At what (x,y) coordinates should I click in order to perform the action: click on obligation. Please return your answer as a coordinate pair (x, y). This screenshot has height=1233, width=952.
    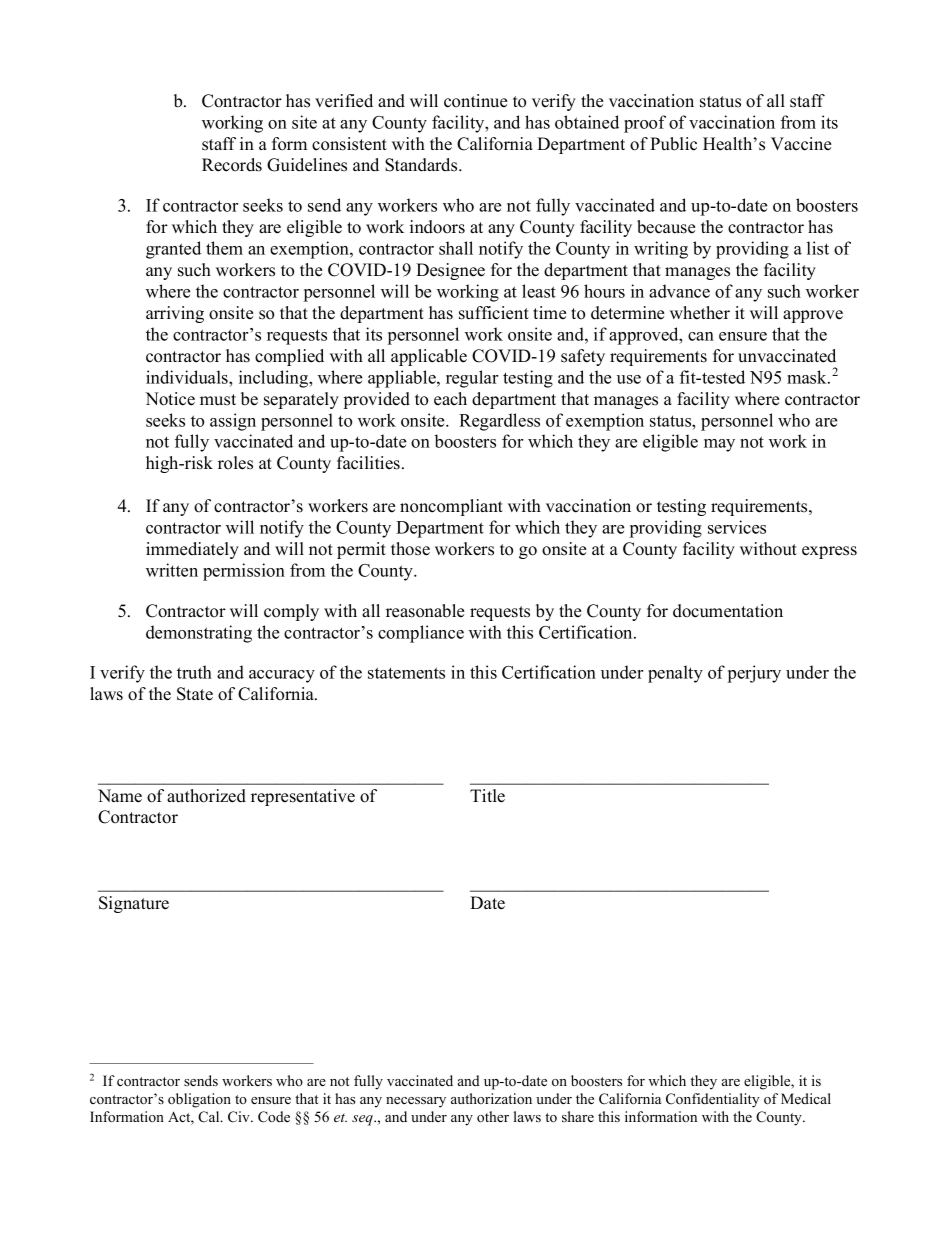
    Looking at the image, I should click on (199, 1100).
